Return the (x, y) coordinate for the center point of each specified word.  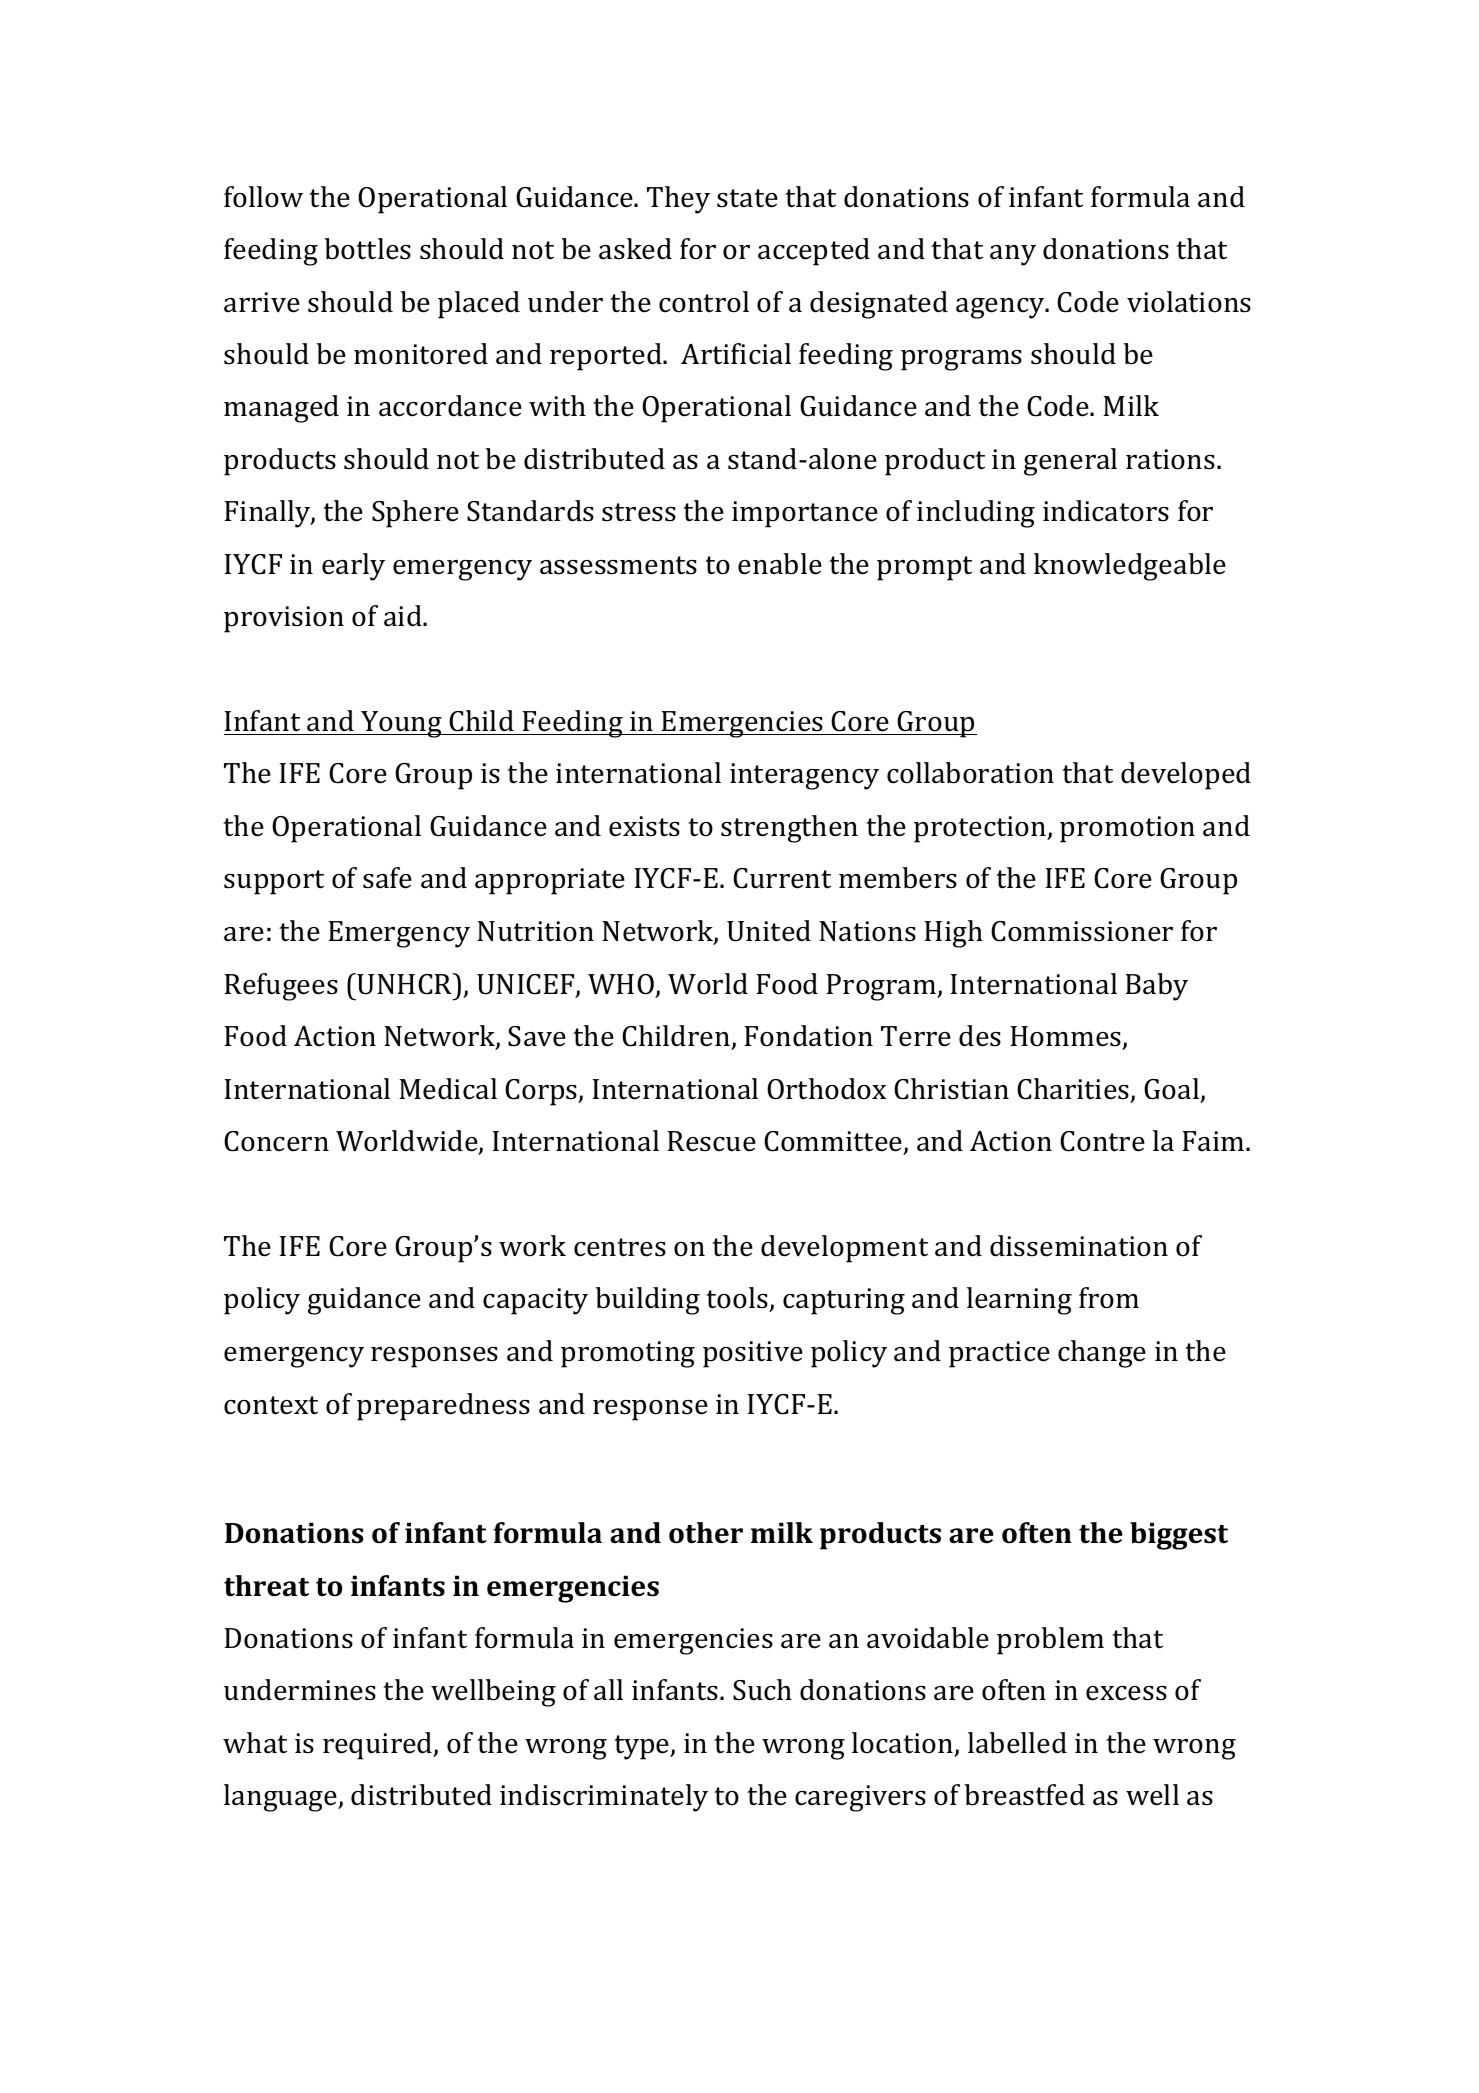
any (1013, 255)
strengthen (789, 829)
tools (738, 1299)
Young (401, 724)
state (747, 198)
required (379, 1746)
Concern (276, 1141)
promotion (1127, 829)
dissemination (1079, 1246)
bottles (367, 249)
